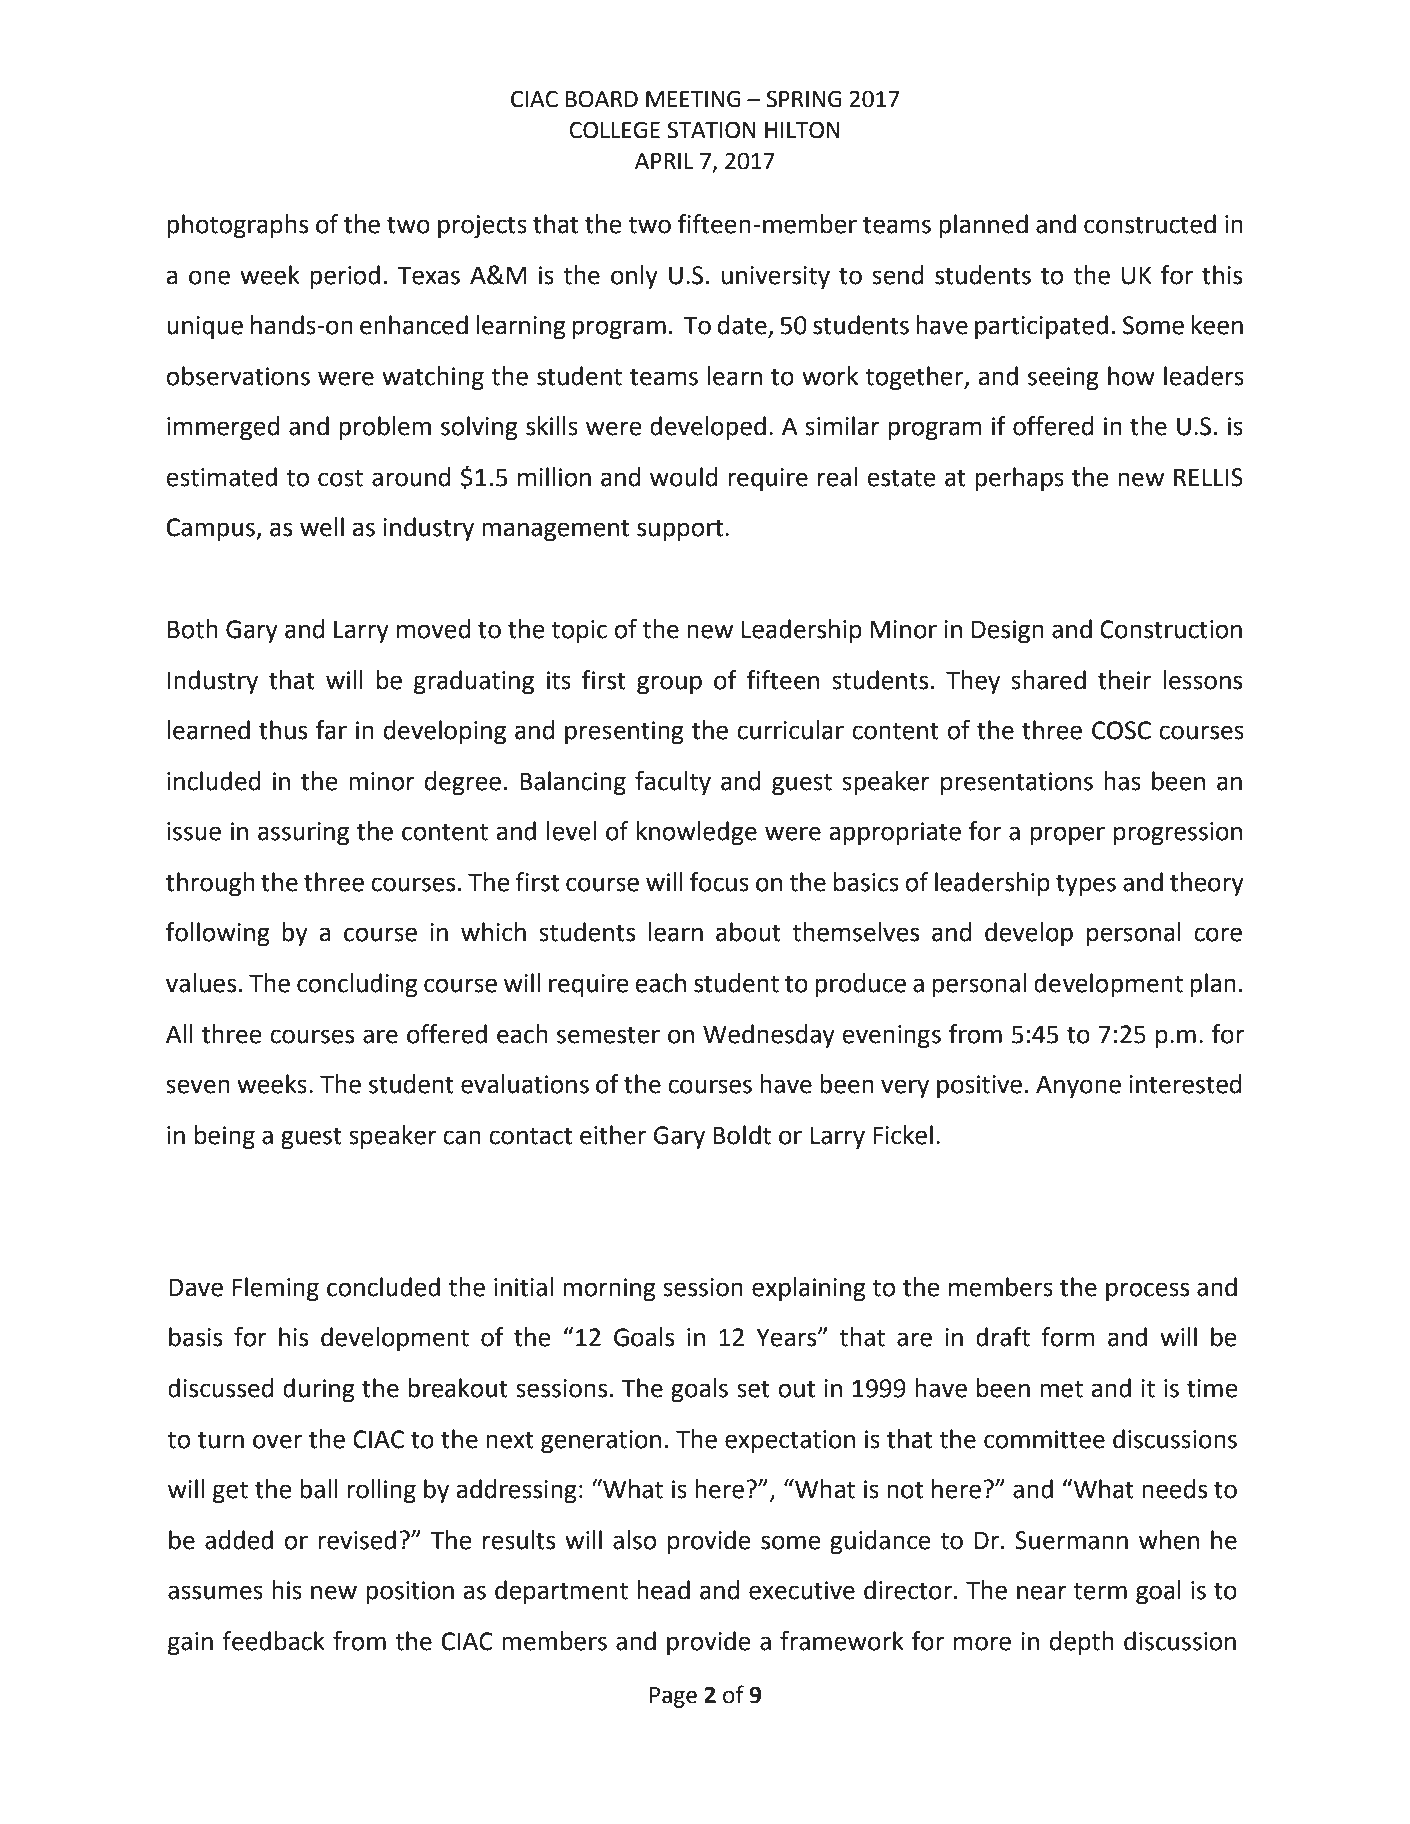 The image size is (1410, 1824). Describe the element at coordinates (673, 1697) in the image. I see `Page` at that location.
